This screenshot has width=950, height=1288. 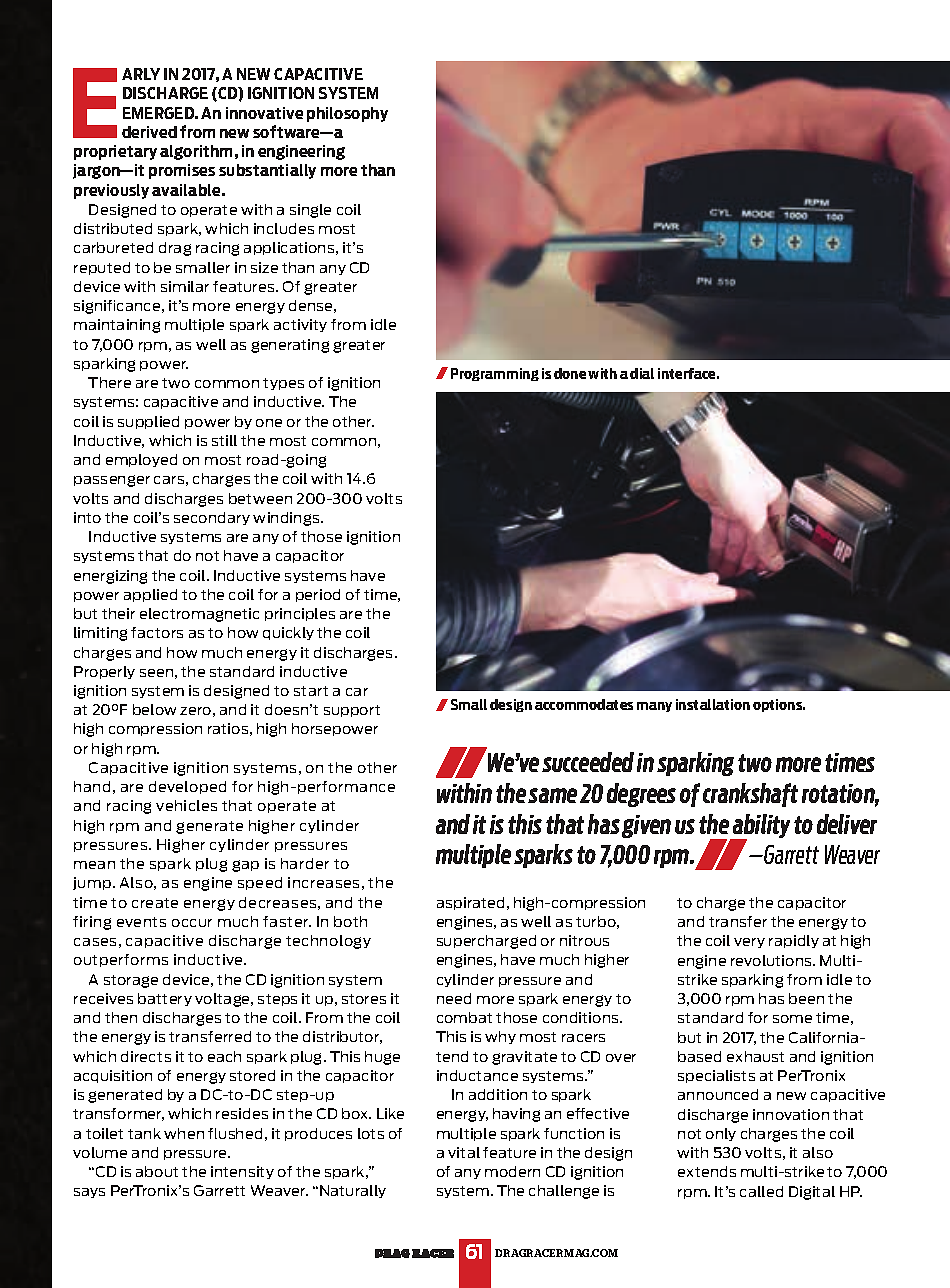 I want to click on accommodates, so click(x=584, y=704).
